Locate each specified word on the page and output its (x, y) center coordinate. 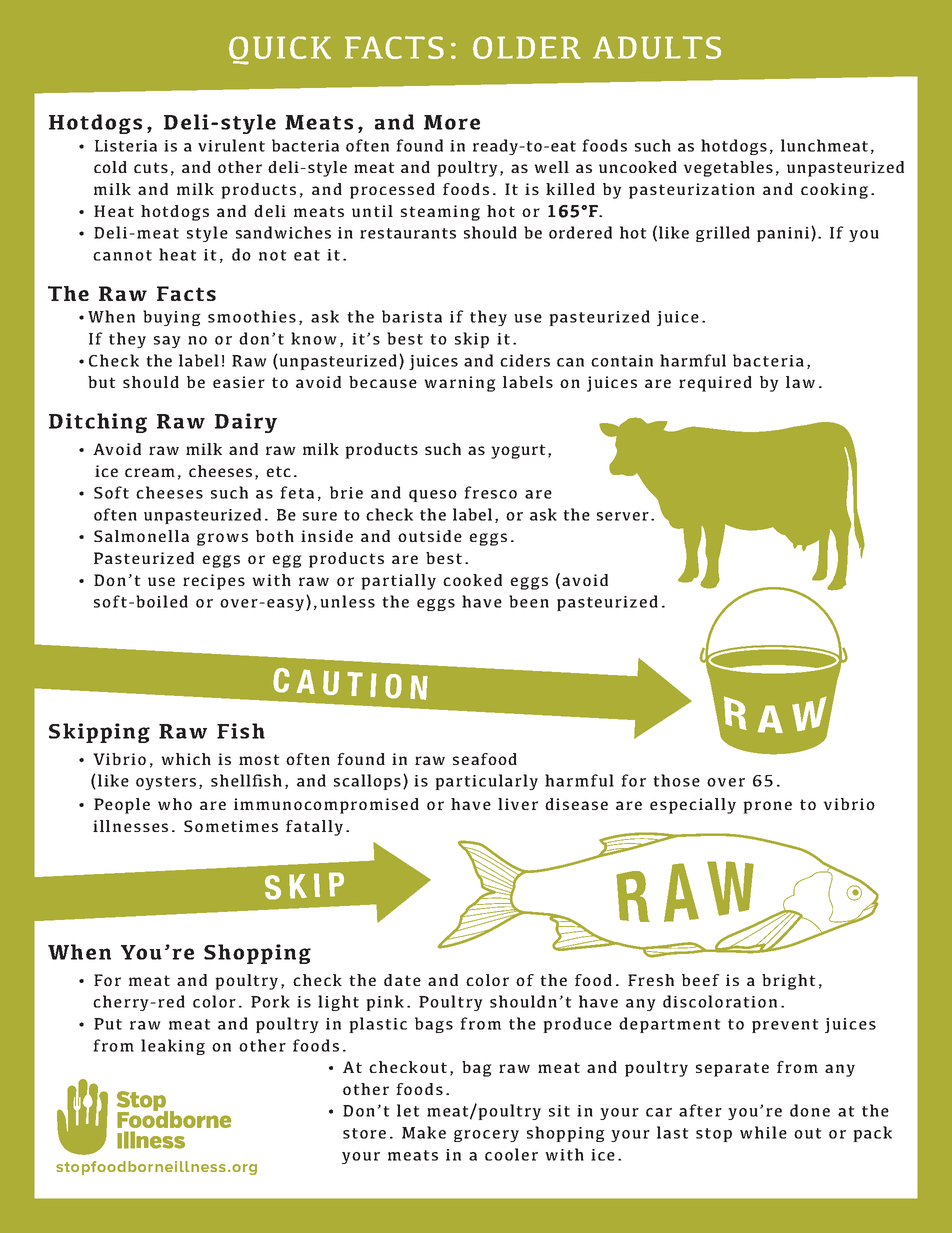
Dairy (246, 423)
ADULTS (657, 47)
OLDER (527, 47)
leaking (173, 1047)
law (800, 382)
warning (460, 384)
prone (767, 807)
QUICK (280, 50)
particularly (486, 782)
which (186, 759)
